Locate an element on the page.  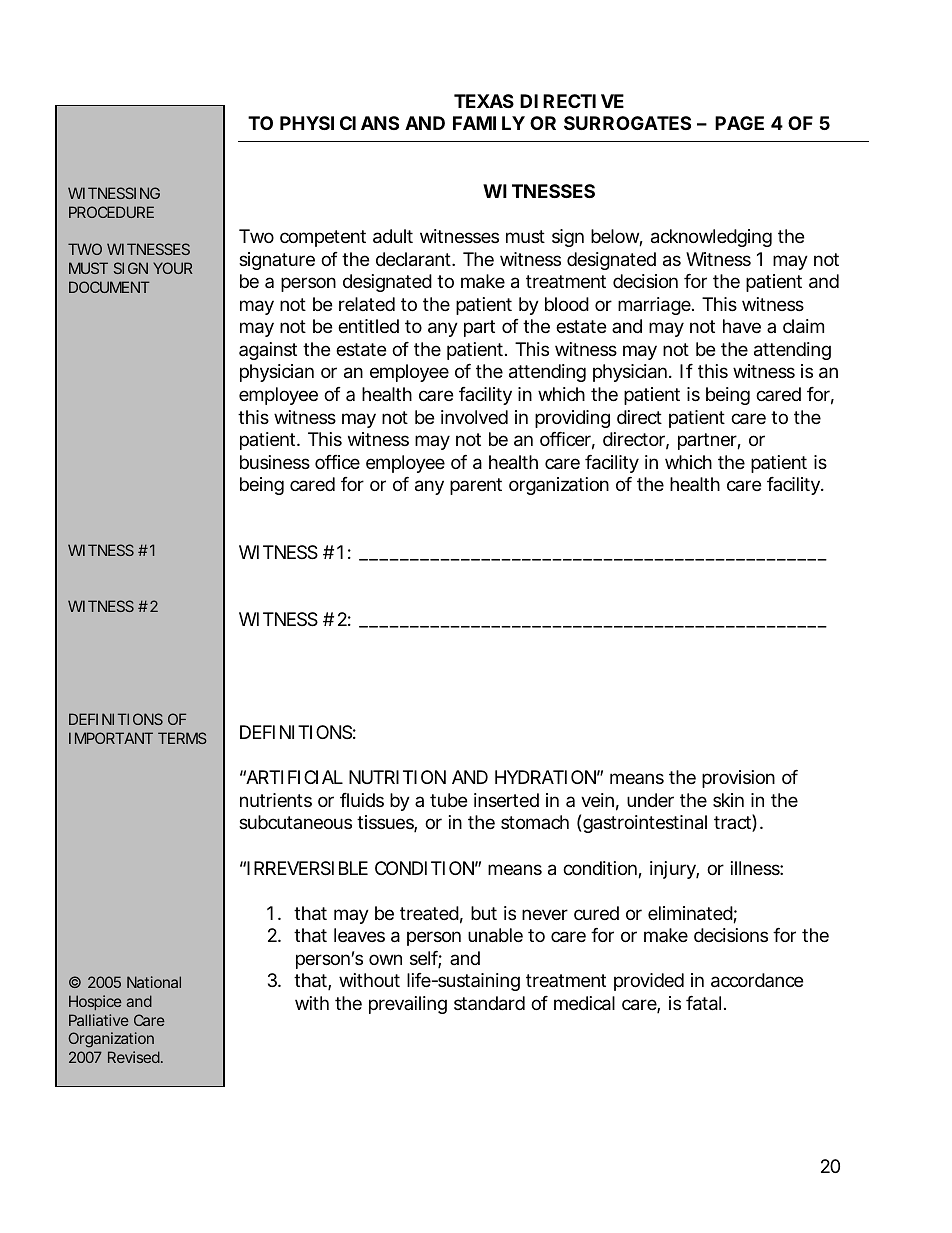
TERMS is located at coordinates (182, 738).
